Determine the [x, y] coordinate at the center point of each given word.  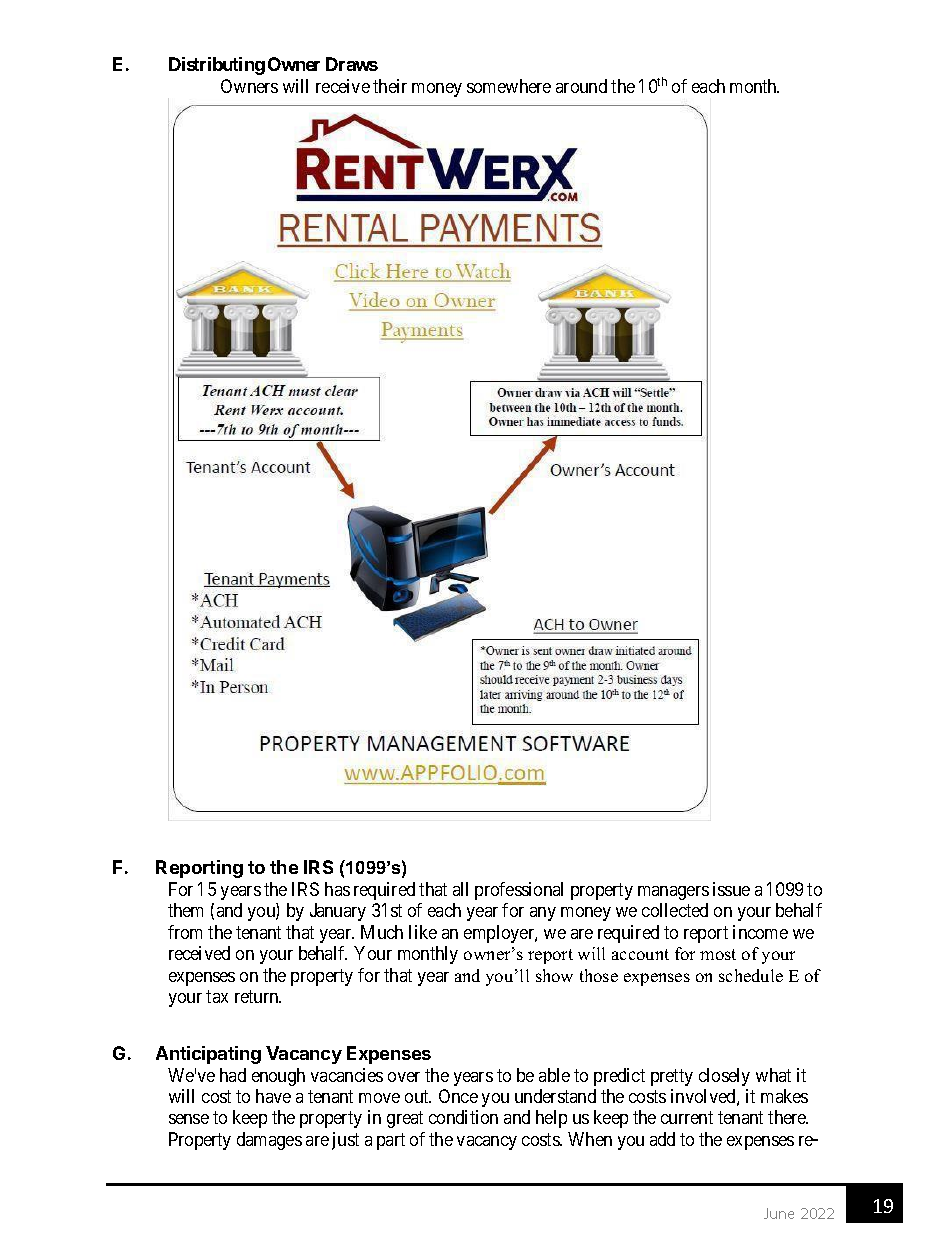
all [460, 889]
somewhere [509, 86]
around [581, 86]
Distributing [217, 66]
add [662, 1139]
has [337, 889]
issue [731, 889]
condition [463, 1117]
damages [269, 1141]
